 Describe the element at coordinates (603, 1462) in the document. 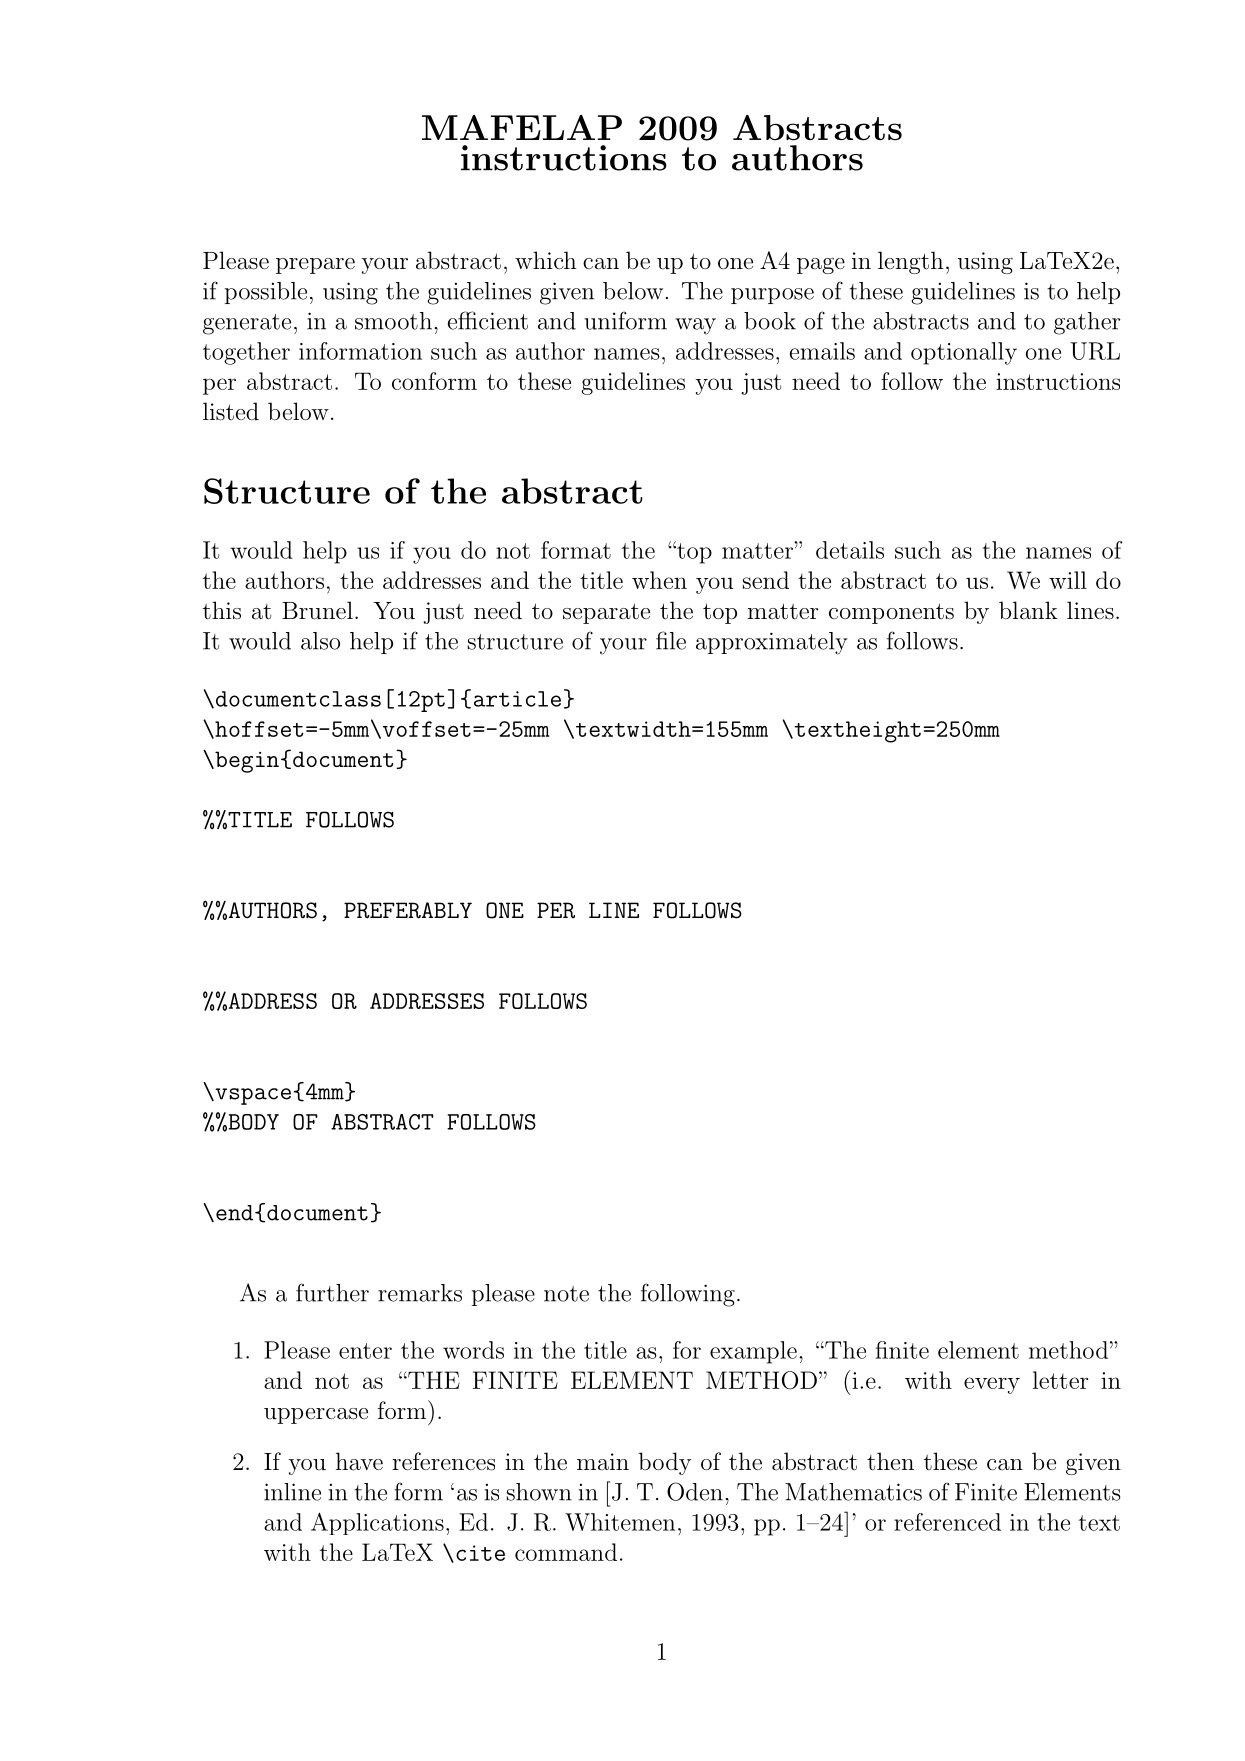

I see `main` at that location.
